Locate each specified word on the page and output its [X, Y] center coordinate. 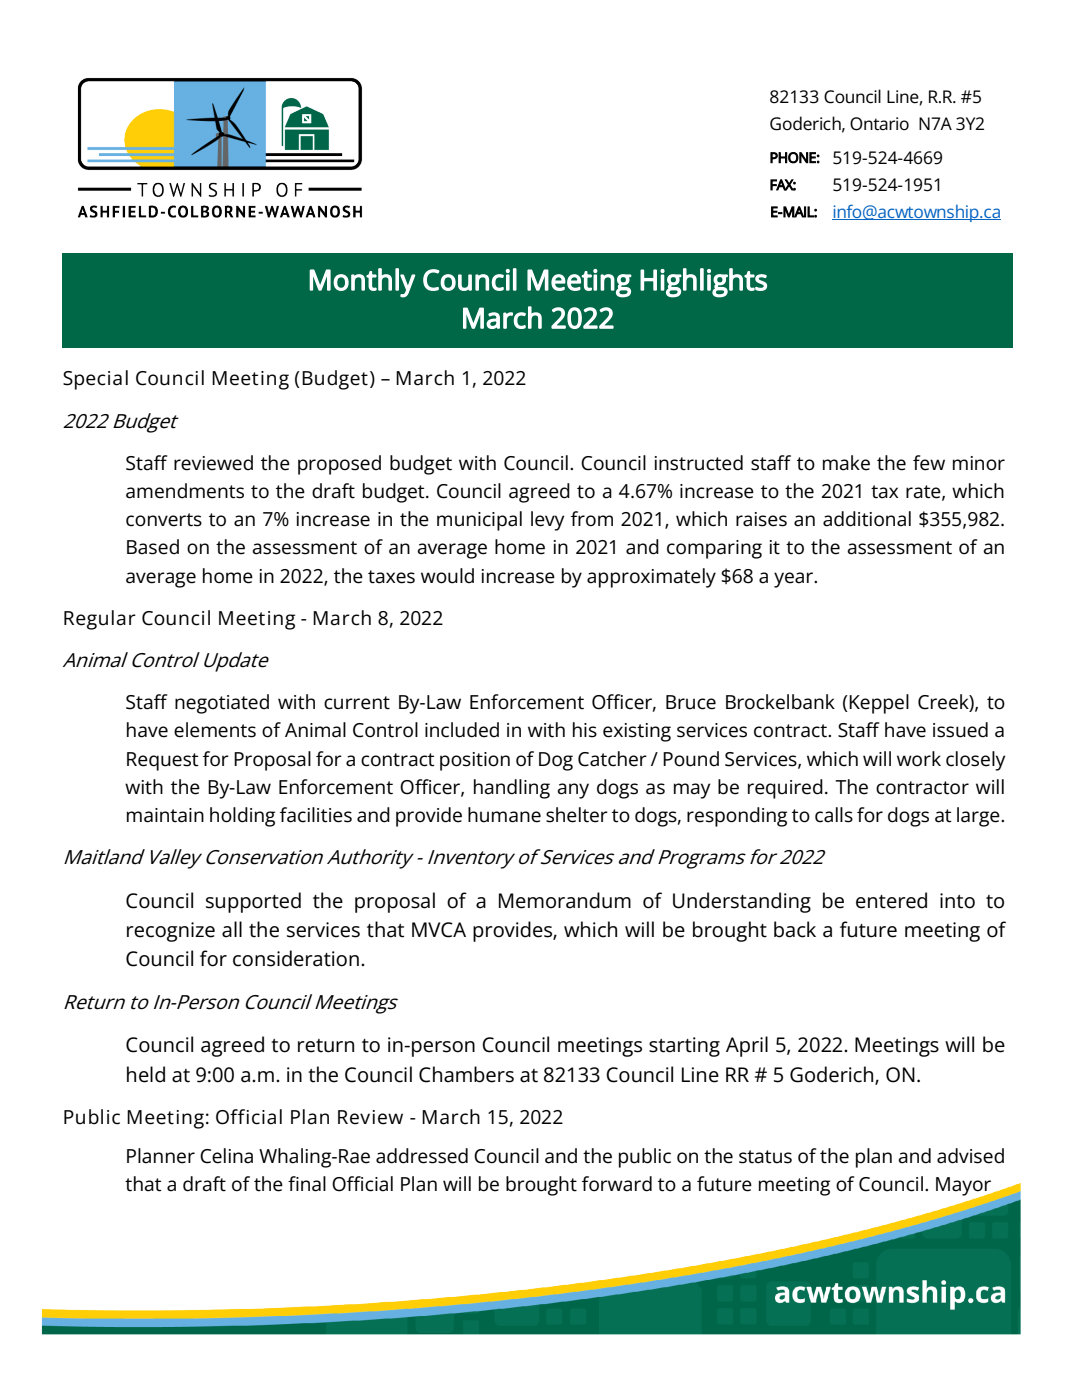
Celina [226, 1156]
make [846, 463]
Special [95, 380]
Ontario [879, 124]
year [795, 580]
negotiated [222, 704]
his [585, 730]
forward [617, 1184]
